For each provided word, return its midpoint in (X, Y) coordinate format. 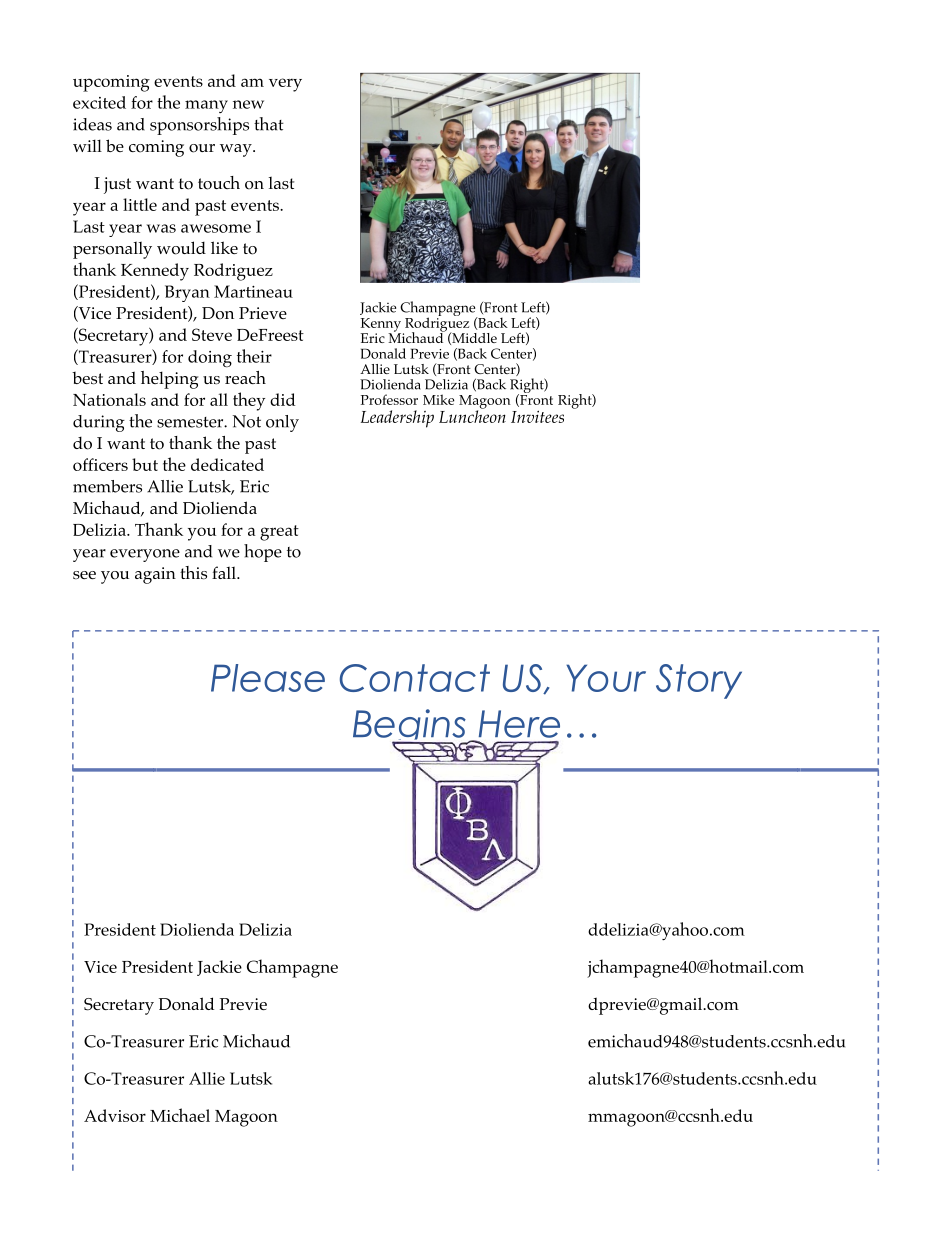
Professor (389, 399)
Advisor (115, 1115)
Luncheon (472, 415)
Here (519, 724)
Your (606, 678)
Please (268, 678)
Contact (415, 678)
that (269, 124)
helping (170, 380)
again (155, 575)
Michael (180, 1115)
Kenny (381, 326)
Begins (410, 728)
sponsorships (199, 126)
